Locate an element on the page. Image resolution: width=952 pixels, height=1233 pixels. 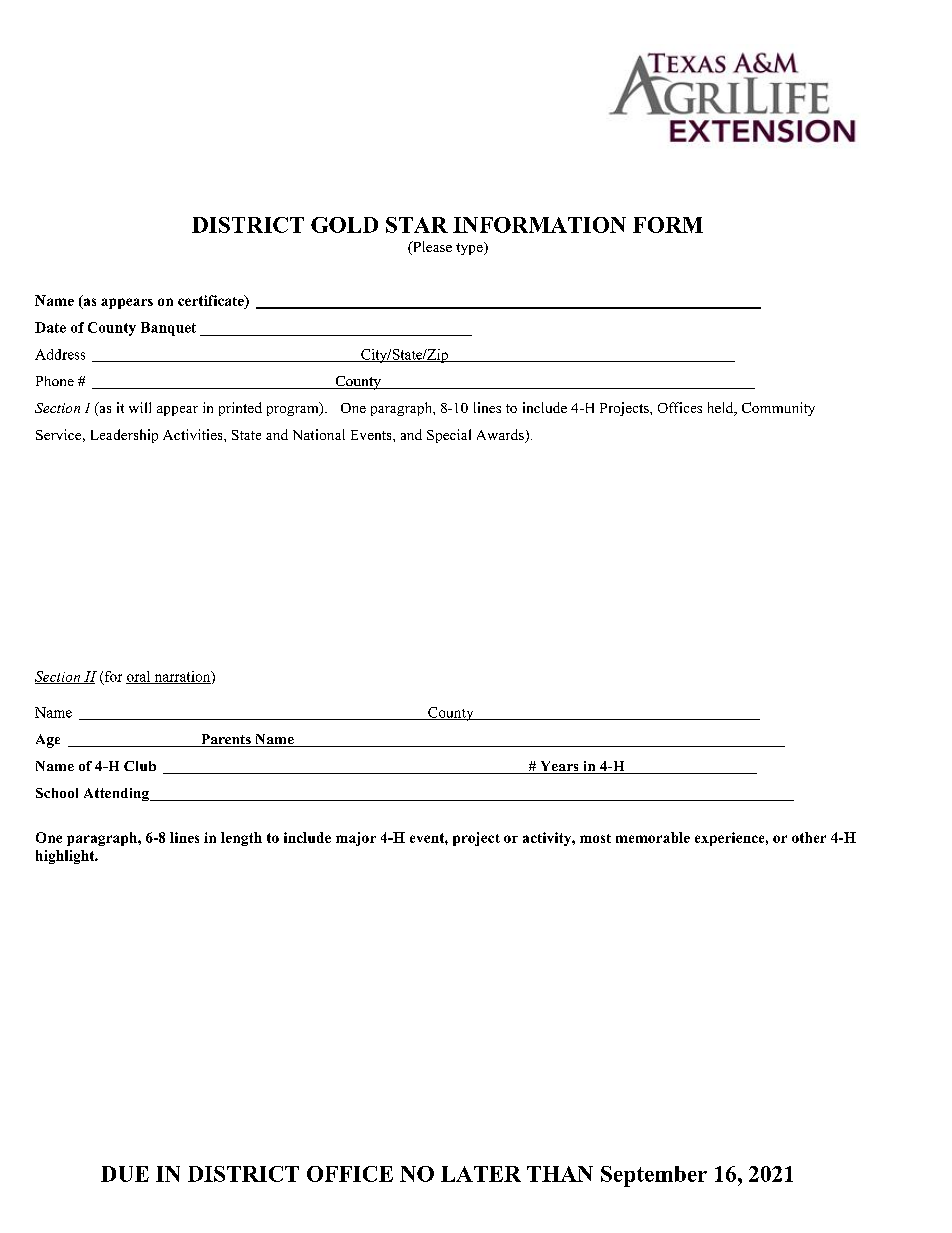
DUE is located at coordinates (125, 1174).
